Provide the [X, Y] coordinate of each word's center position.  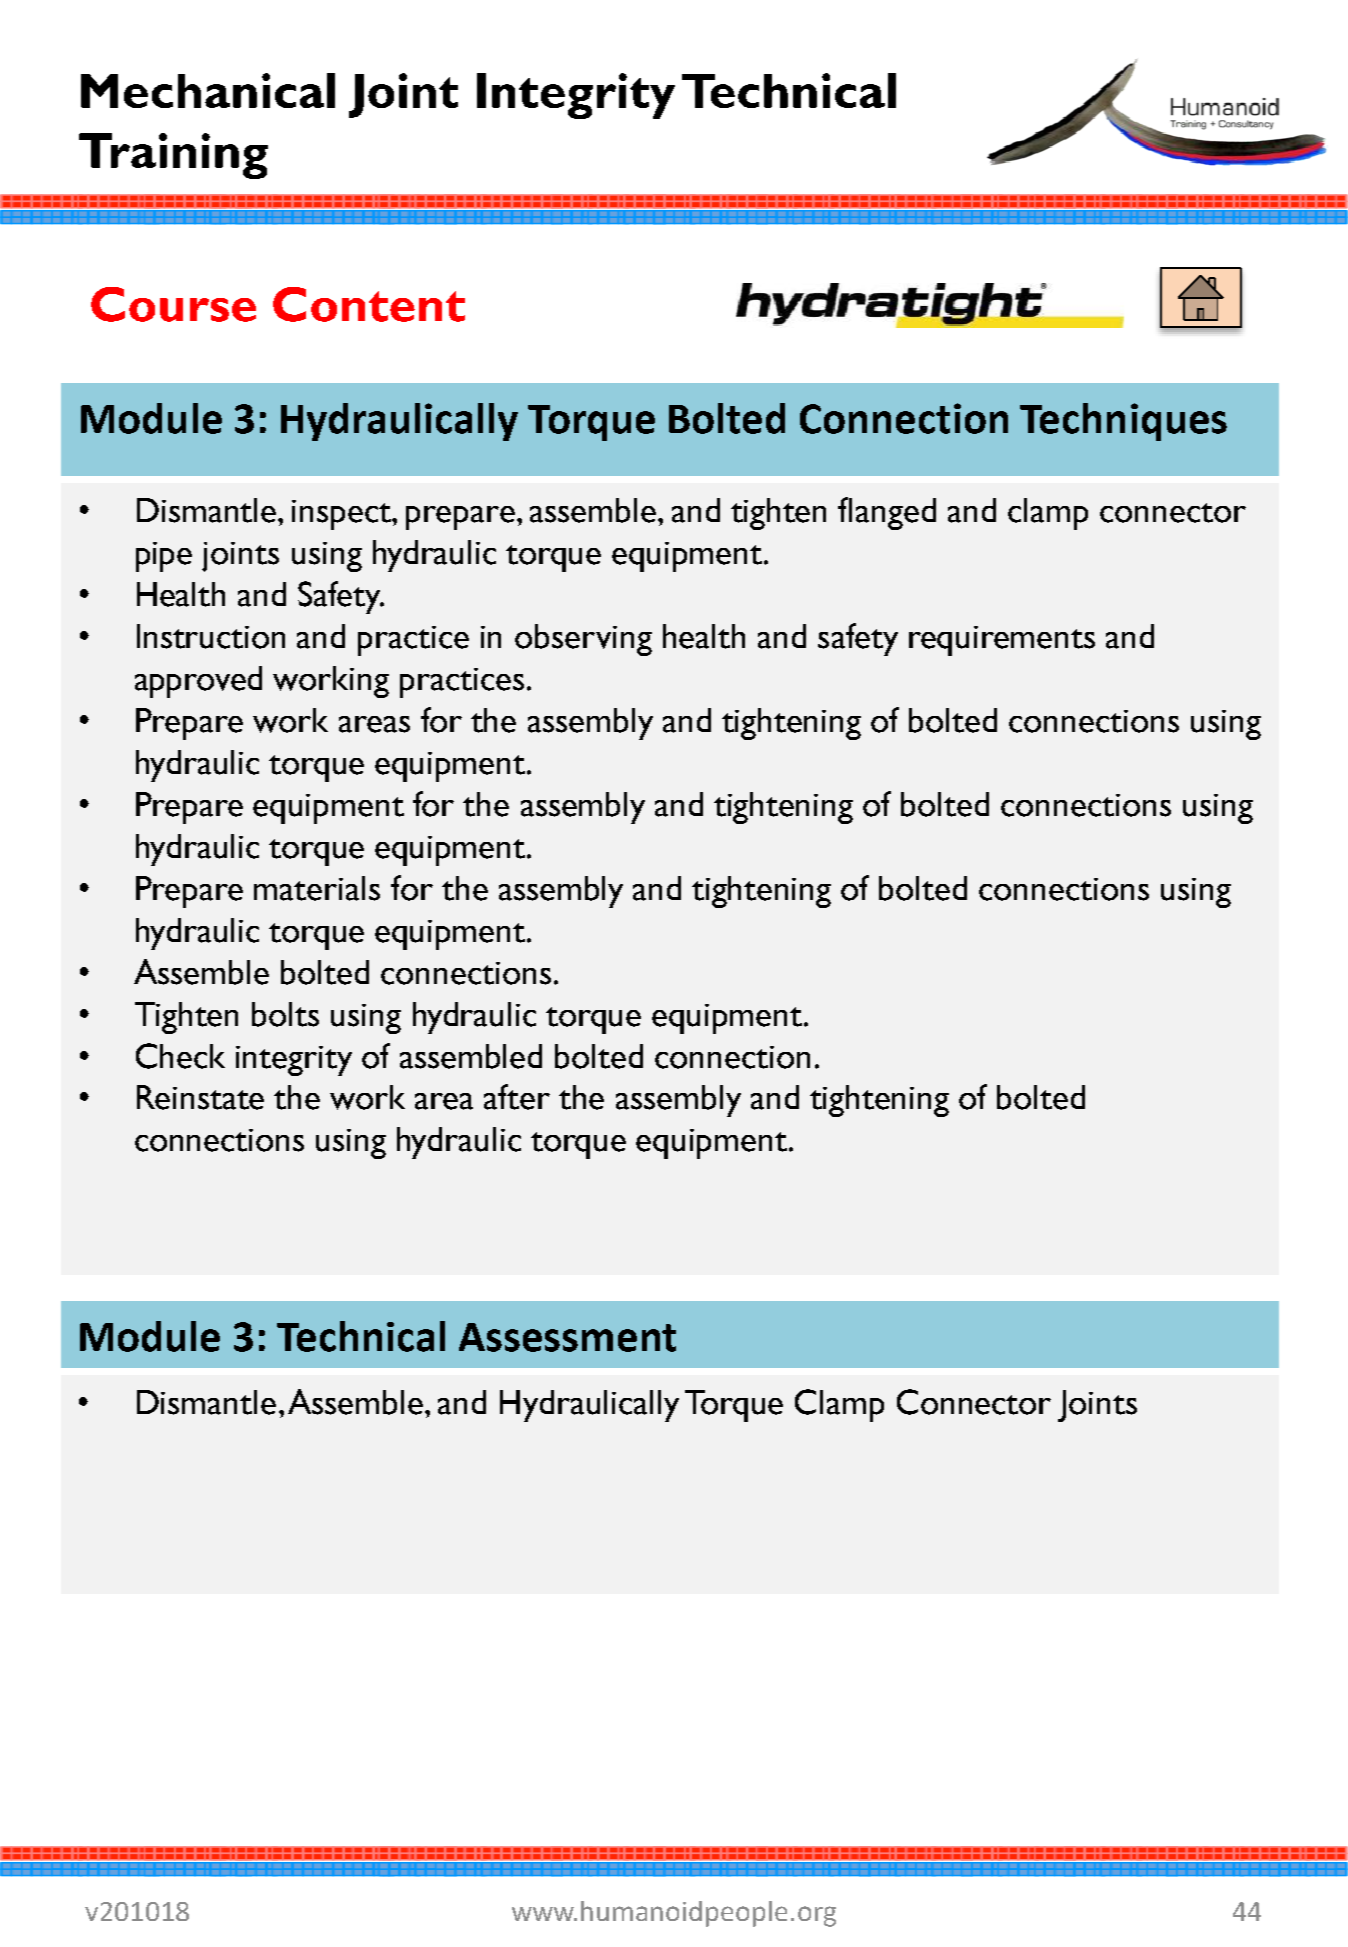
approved [198, 682]
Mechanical [208, 90]
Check [180, 1056]
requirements [1002, 641]
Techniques [1123, 422]
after [517, 1097]
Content [369, 304]
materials [317, 888]
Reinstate [200, 1097]
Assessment [567, 1337]
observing [583, 640]
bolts [285, 1014]
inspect [343, 515]
